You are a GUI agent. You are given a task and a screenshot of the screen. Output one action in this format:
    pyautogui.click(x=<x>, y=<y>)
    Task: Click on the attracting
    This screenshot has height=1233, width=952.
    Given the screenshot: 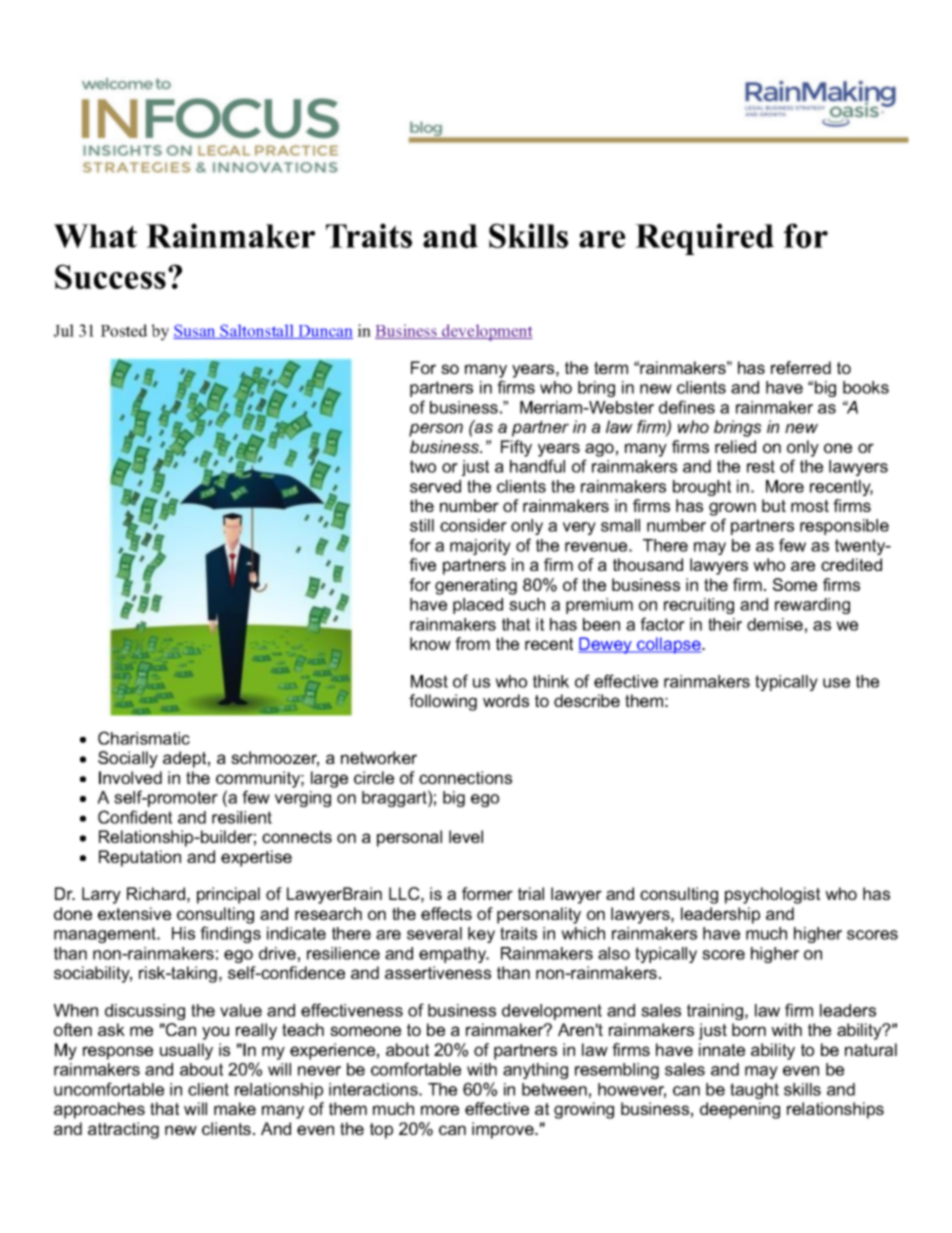 What is the action you would take?
    pyautogui.click(x=123, y=1130)
